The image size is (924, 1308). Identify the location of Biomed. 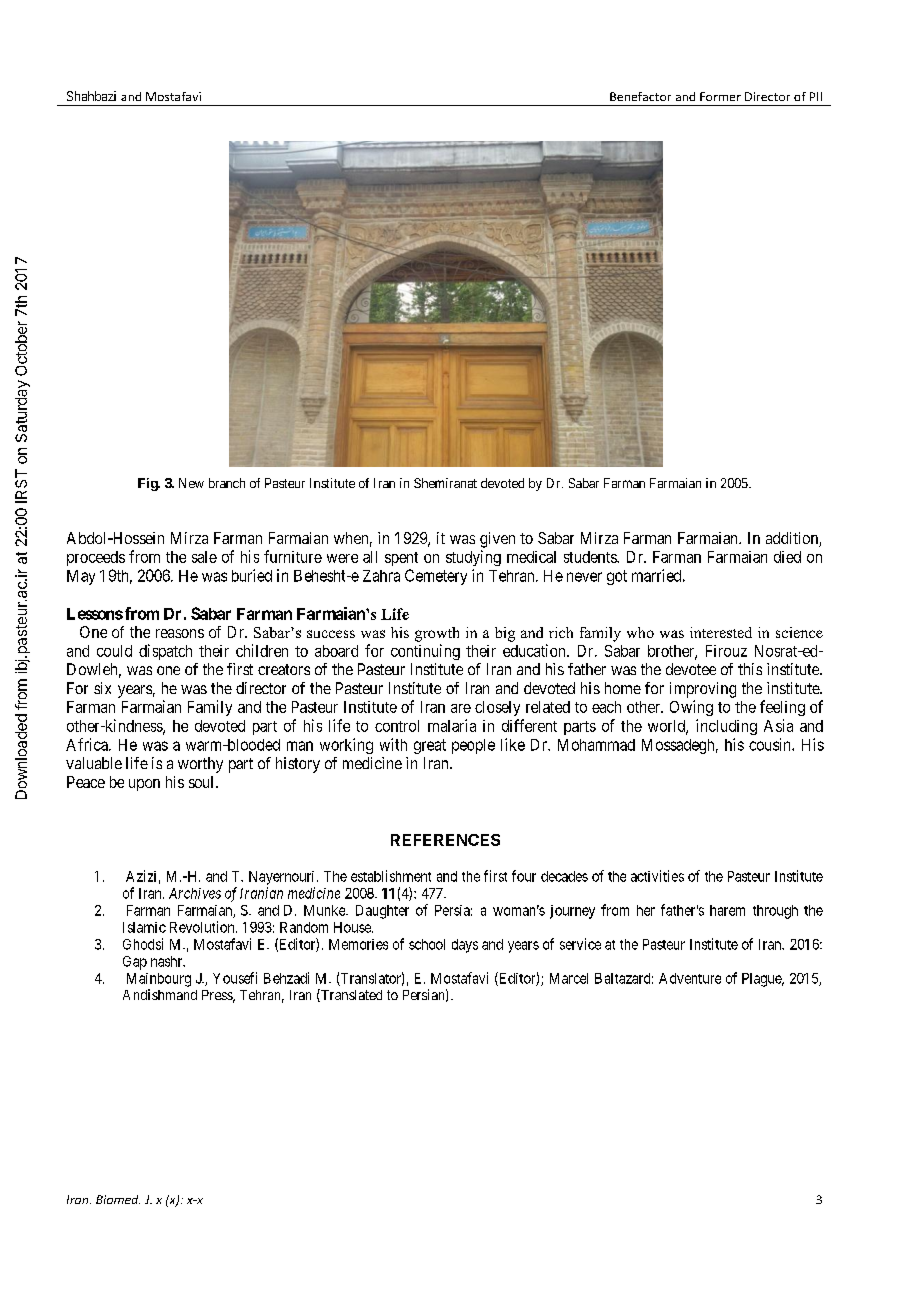
(118, 1199).
